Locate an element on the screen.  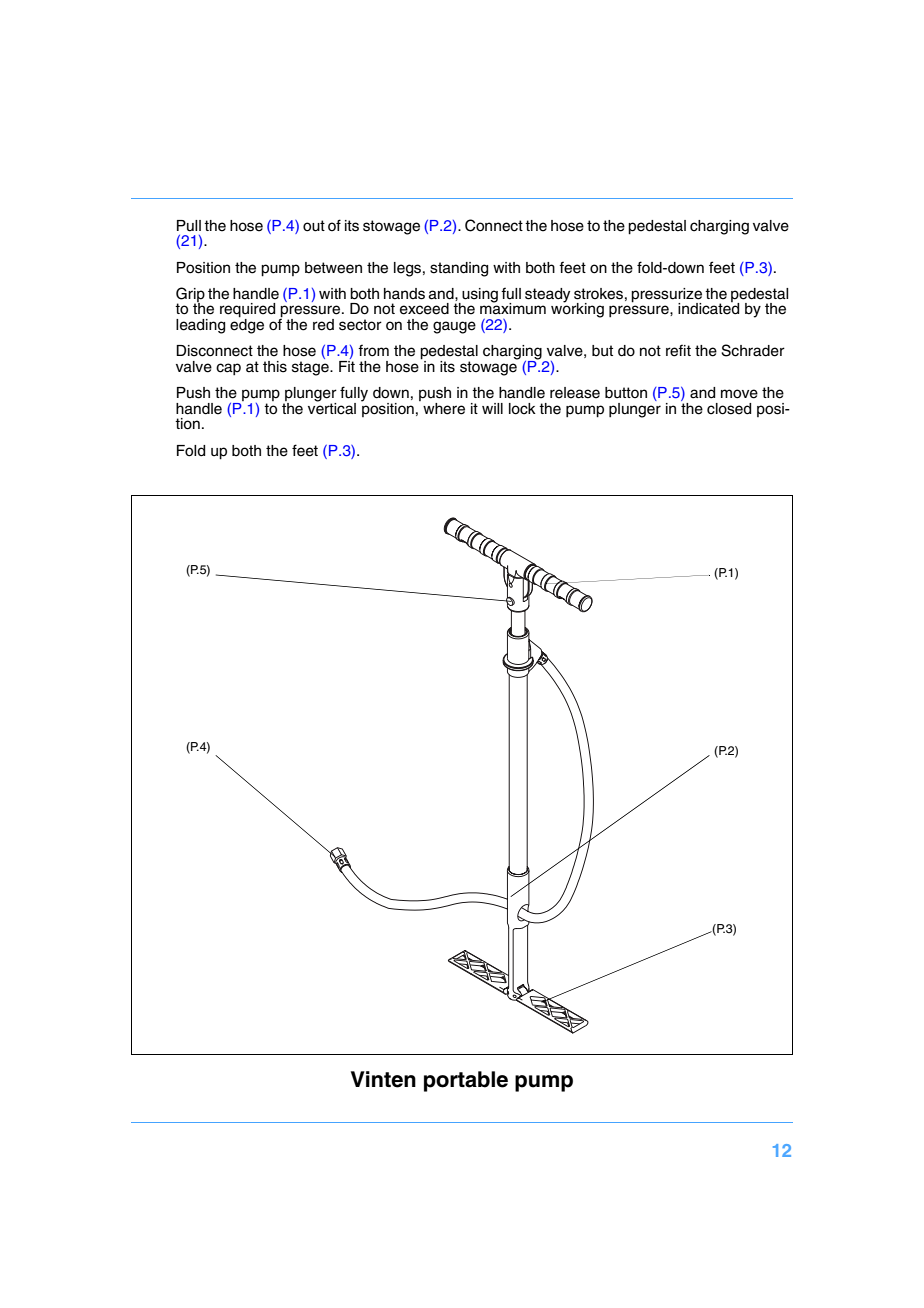
vertical is located at coordinates (332, 407).
